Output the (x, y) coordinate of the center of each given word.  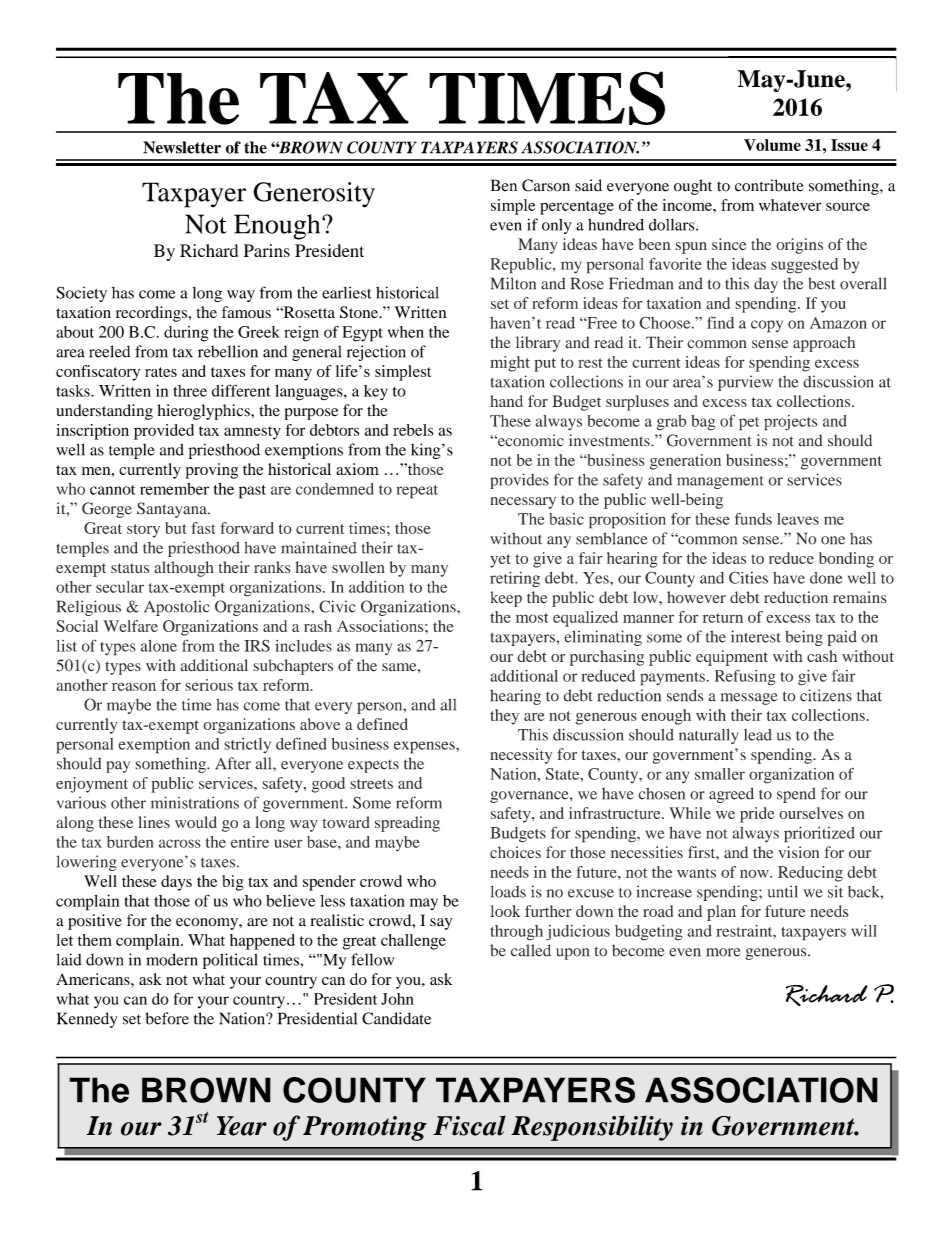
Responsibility (592, 1128)
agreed (731, 795)
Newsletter (182, 147)
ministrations (195, 802)
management (720, 482)
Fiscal (469, 1125)
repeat (417, 492)
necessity (521, 756)
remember (174, 489)
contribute (769, 185)
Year (242, 1126)
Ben (504, 185)
